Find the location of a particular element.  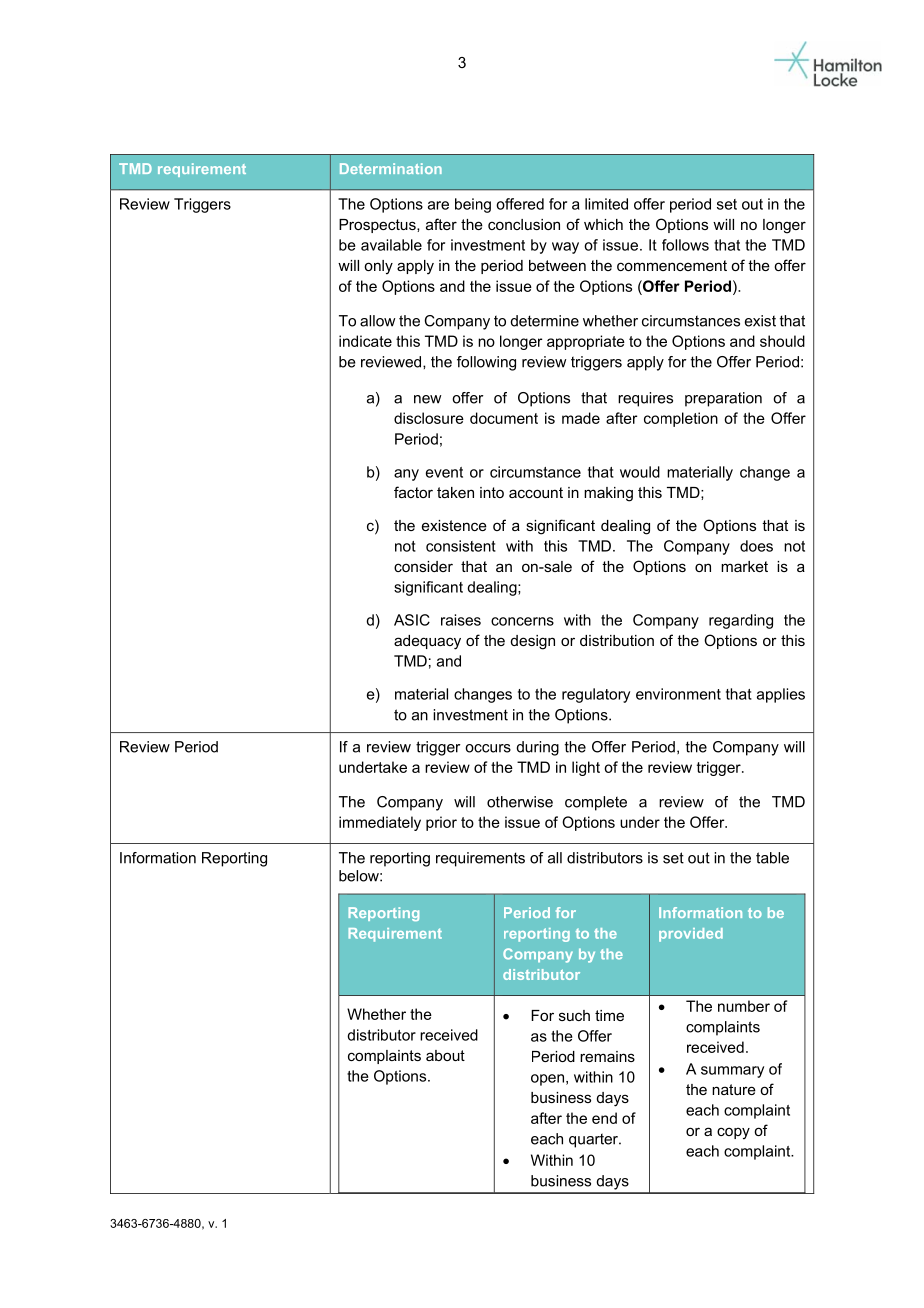

prior is located at coordinates (441, 823).
